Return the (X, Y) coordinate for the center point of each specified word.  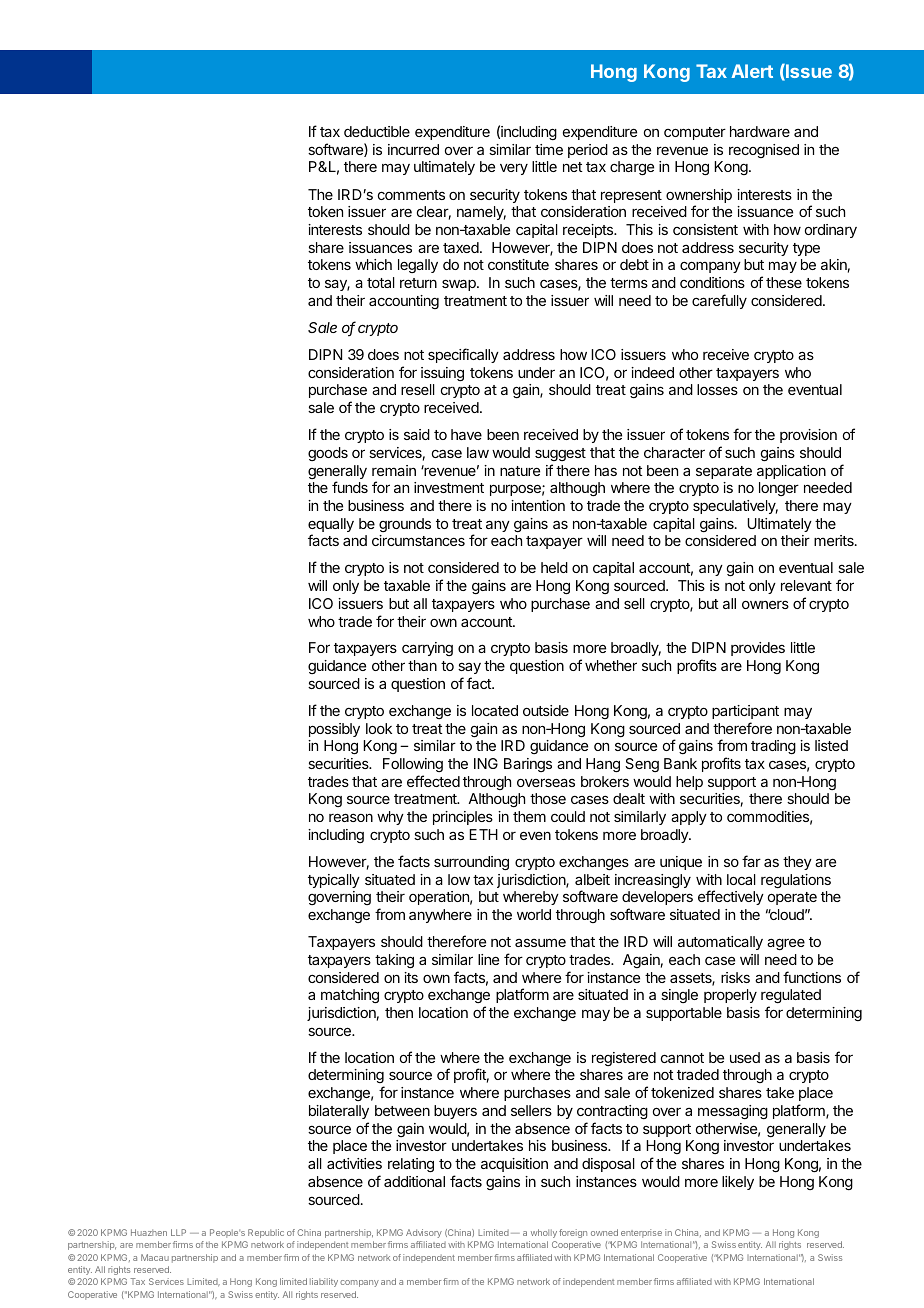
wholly (544, 1233)
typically (334, 881)
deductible (377, 131)
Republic (266, 1233)
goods (328, 454)
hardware (760, 131)
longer (779, 489)
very (514, 169)
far (751, 861)
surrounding (471, 863)
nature (520, 471)
